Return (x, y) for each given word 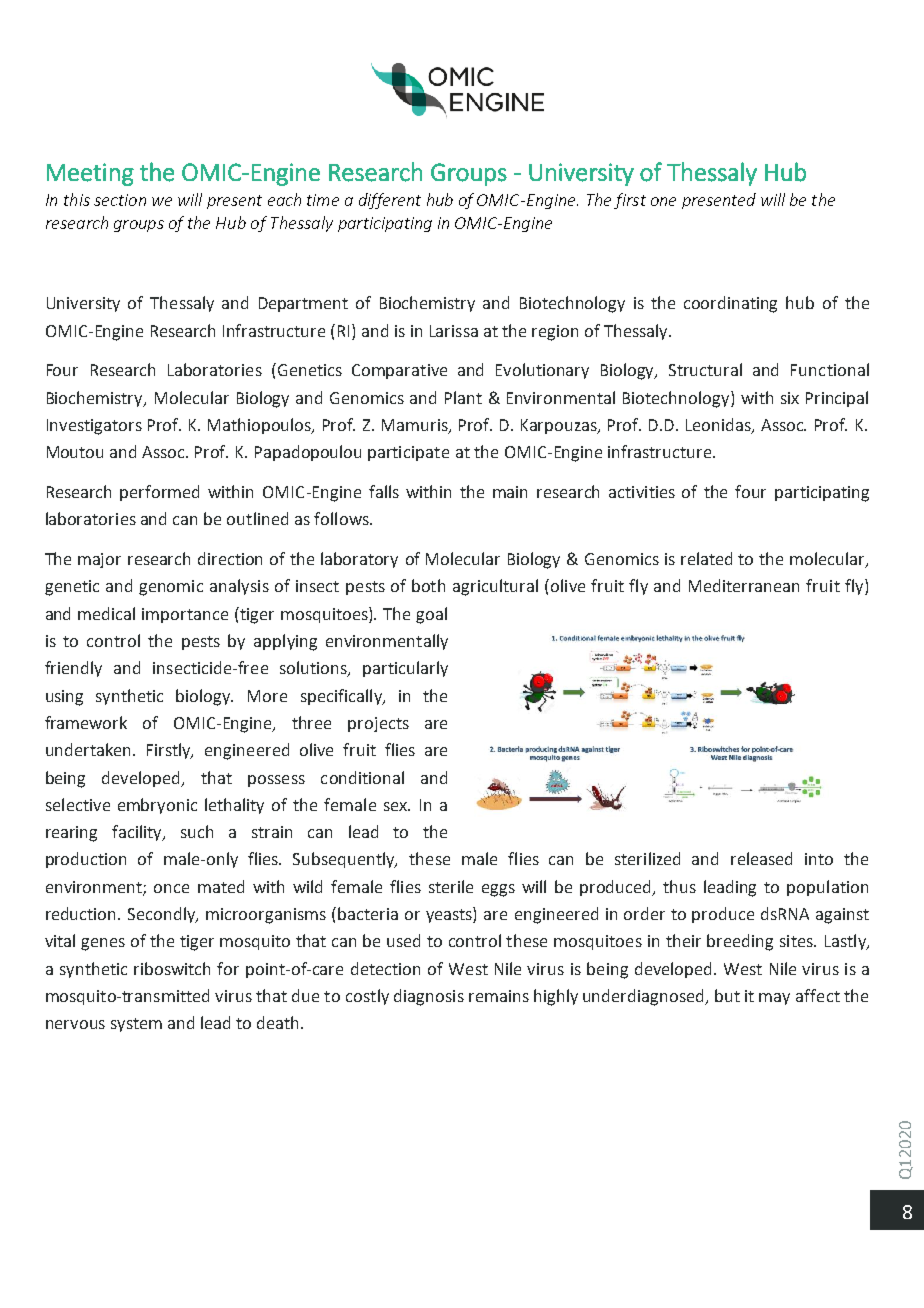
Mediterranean (744, 585)
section (120, 200)
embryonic (157, 806)
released (761, 858)
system (136, 1025)
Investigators (94, 427)
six (790, 398)
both (428, 585)
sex (397, 806)
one (663, 201)
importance (185, 615)
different (390, 201)
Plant (463, 397)
